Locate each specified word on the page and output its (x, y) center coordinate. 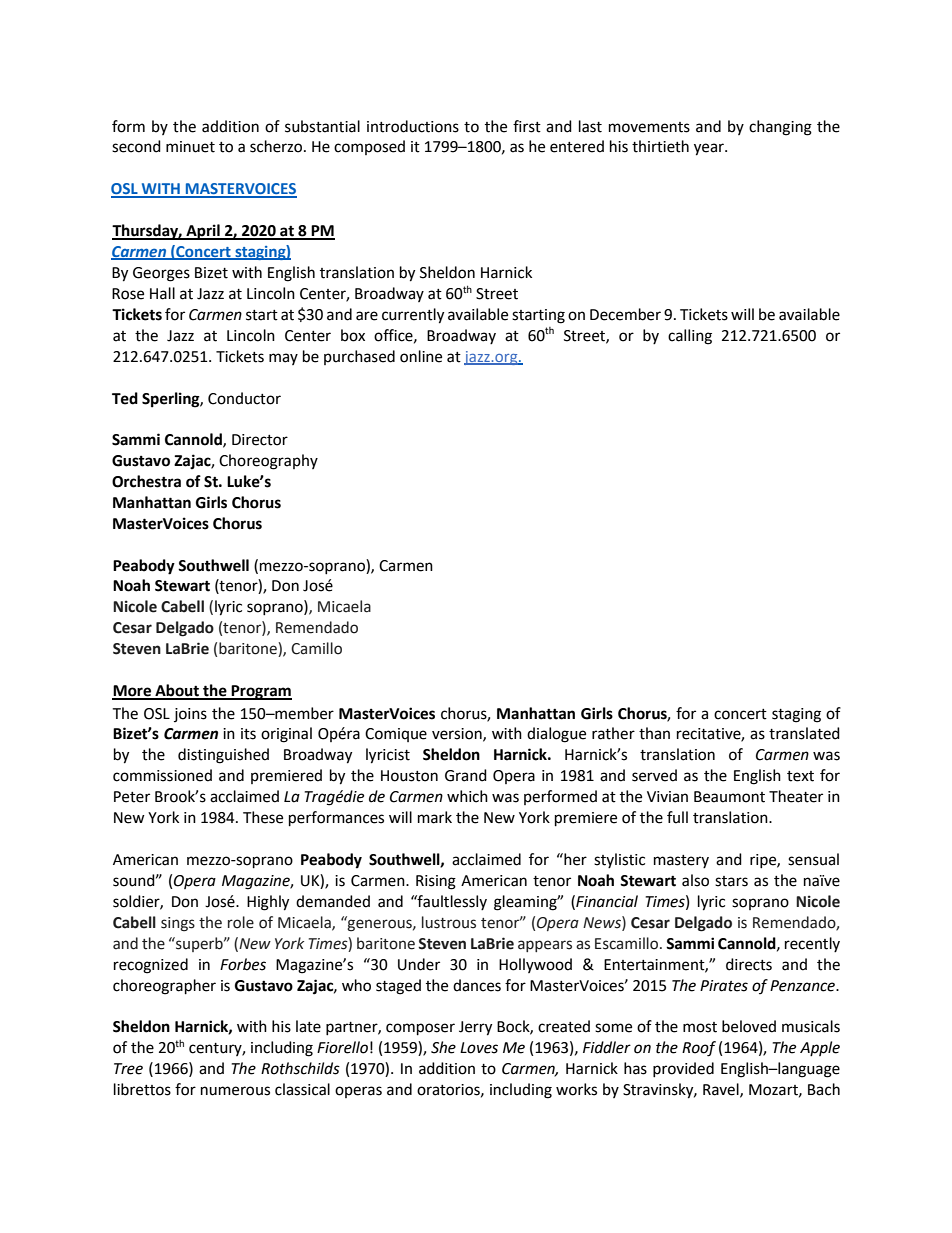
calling (690, 337)
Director (260, 440)
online (421, 356)
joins (190, 715)
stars (731, 881)
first (527, 126)
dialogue (556, 735)
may (283, 359)
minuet (190, 147)
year (710, 149)
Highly (268, 903)
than (654, 733)
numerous (235, 1091)
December (625, 314)
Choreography (268, 462)
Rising (436, 882)
